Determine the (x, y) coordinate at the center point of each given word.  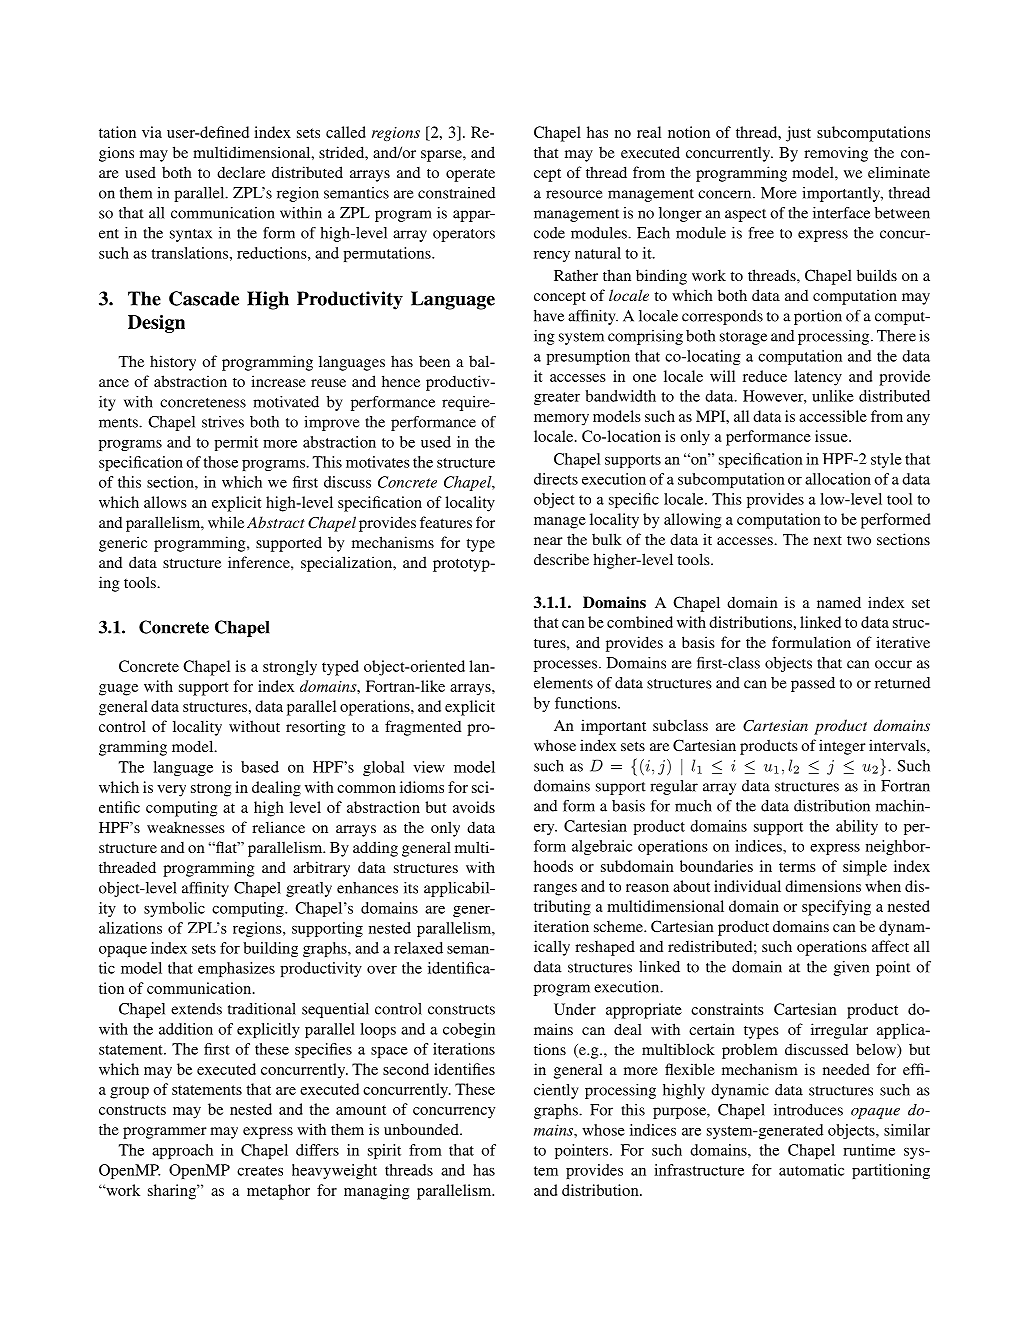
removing (836, 154)
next (828, 540)
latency (818, 378)
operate (470, 175)
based (260, 767)
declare (241, 172)
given (851, 968)
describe (561, 559)
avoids (474, 807)
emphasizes (236, 969)
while (226, 522)
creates (260, 1171)
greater (557, 398)
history (173, 363)
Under (575, 1009)
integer (842, 747)
